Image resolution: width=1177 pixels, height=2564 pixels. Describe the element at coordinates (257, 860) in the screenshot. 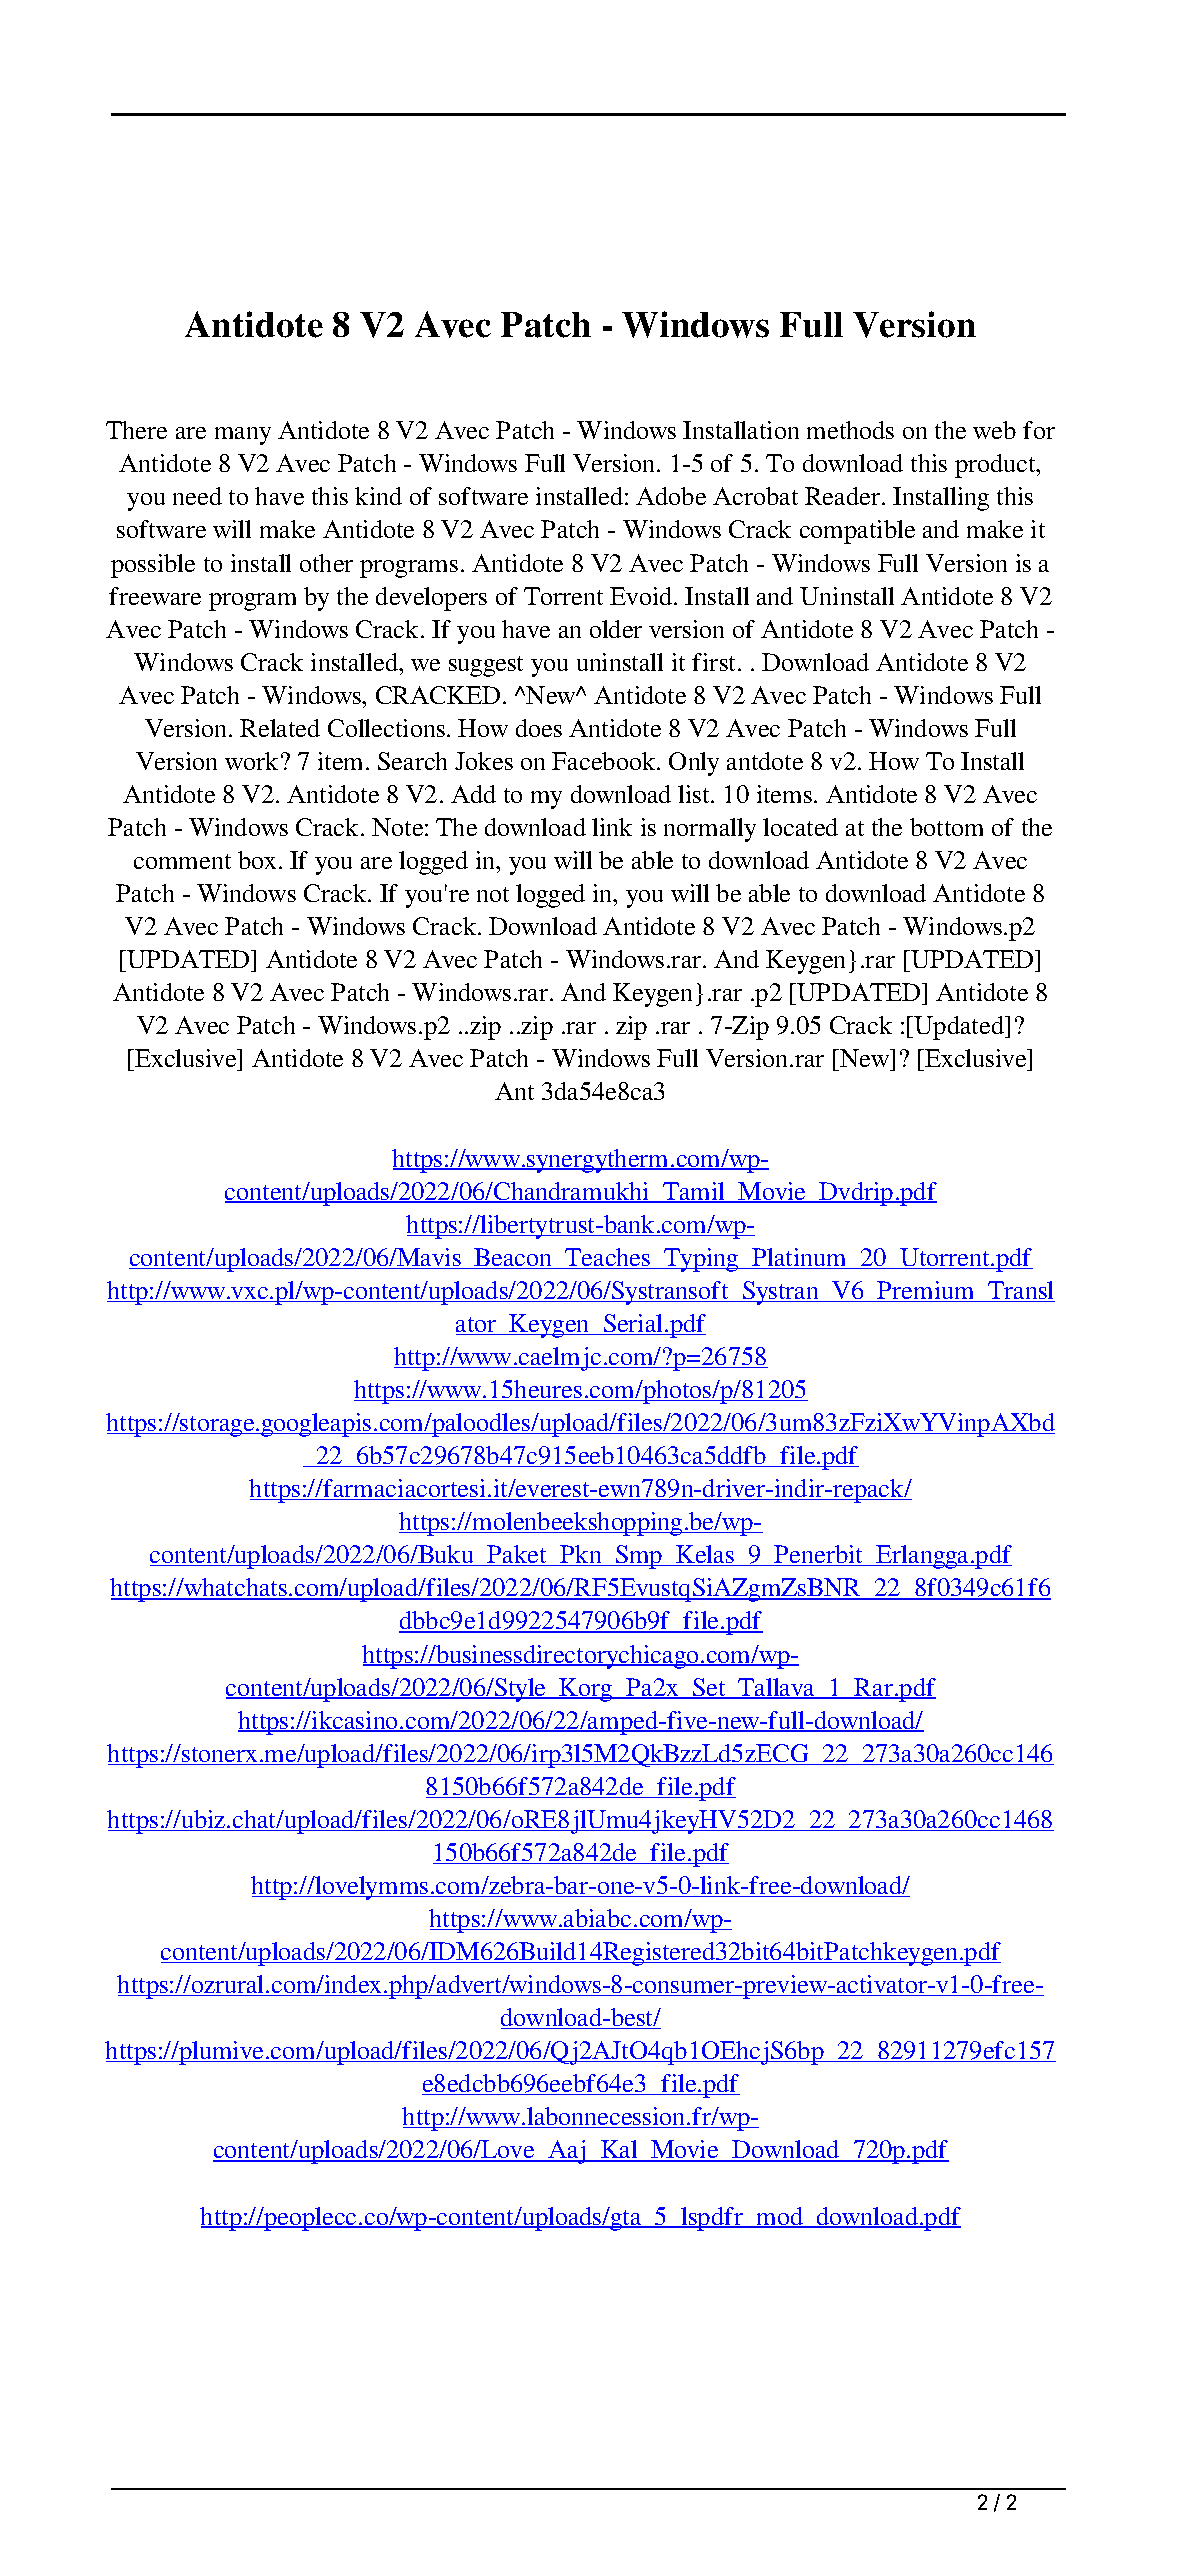

I see `box` at that location.
